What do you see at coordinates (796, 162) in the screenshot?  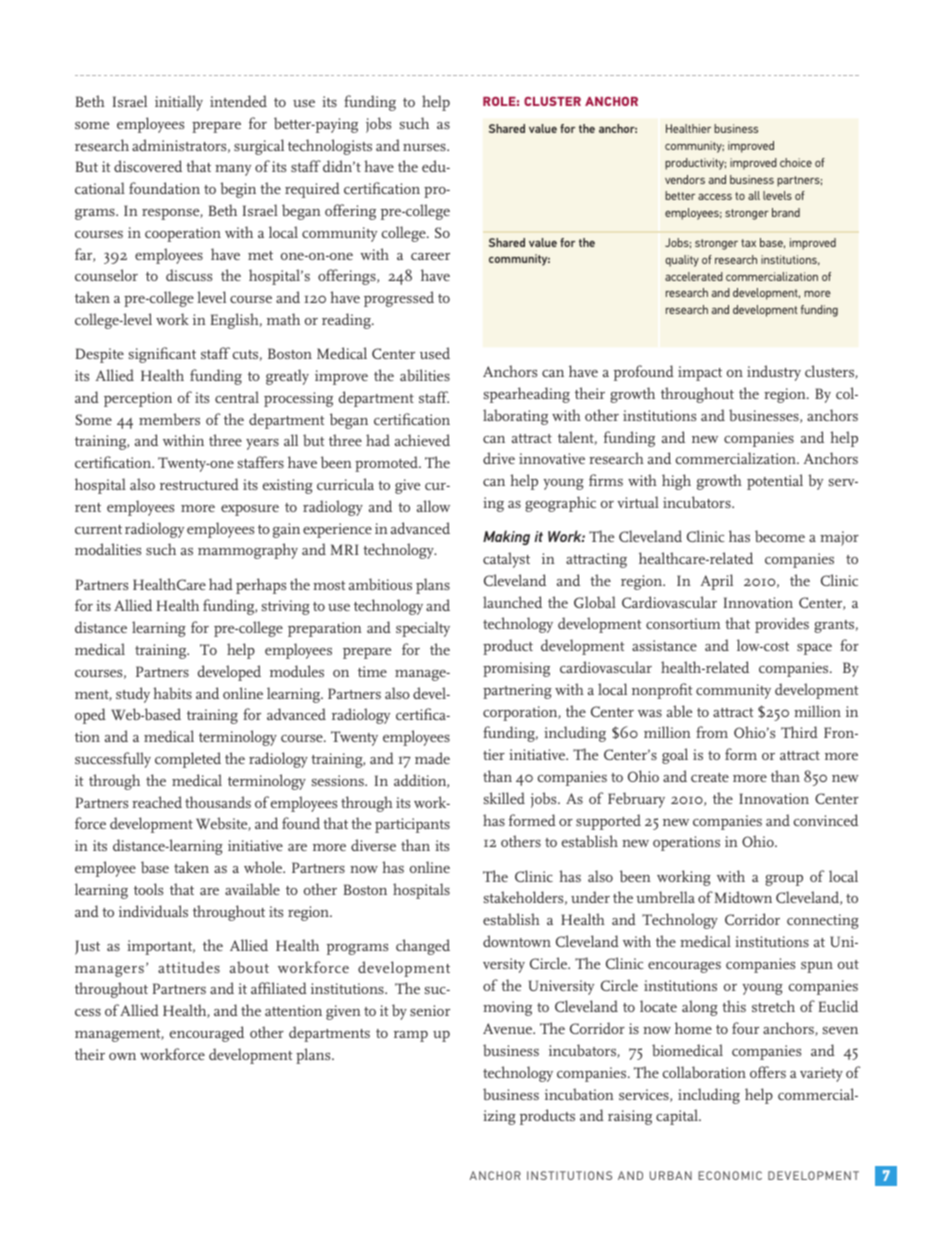 I see `choice` at bounding box center [796, 162].
